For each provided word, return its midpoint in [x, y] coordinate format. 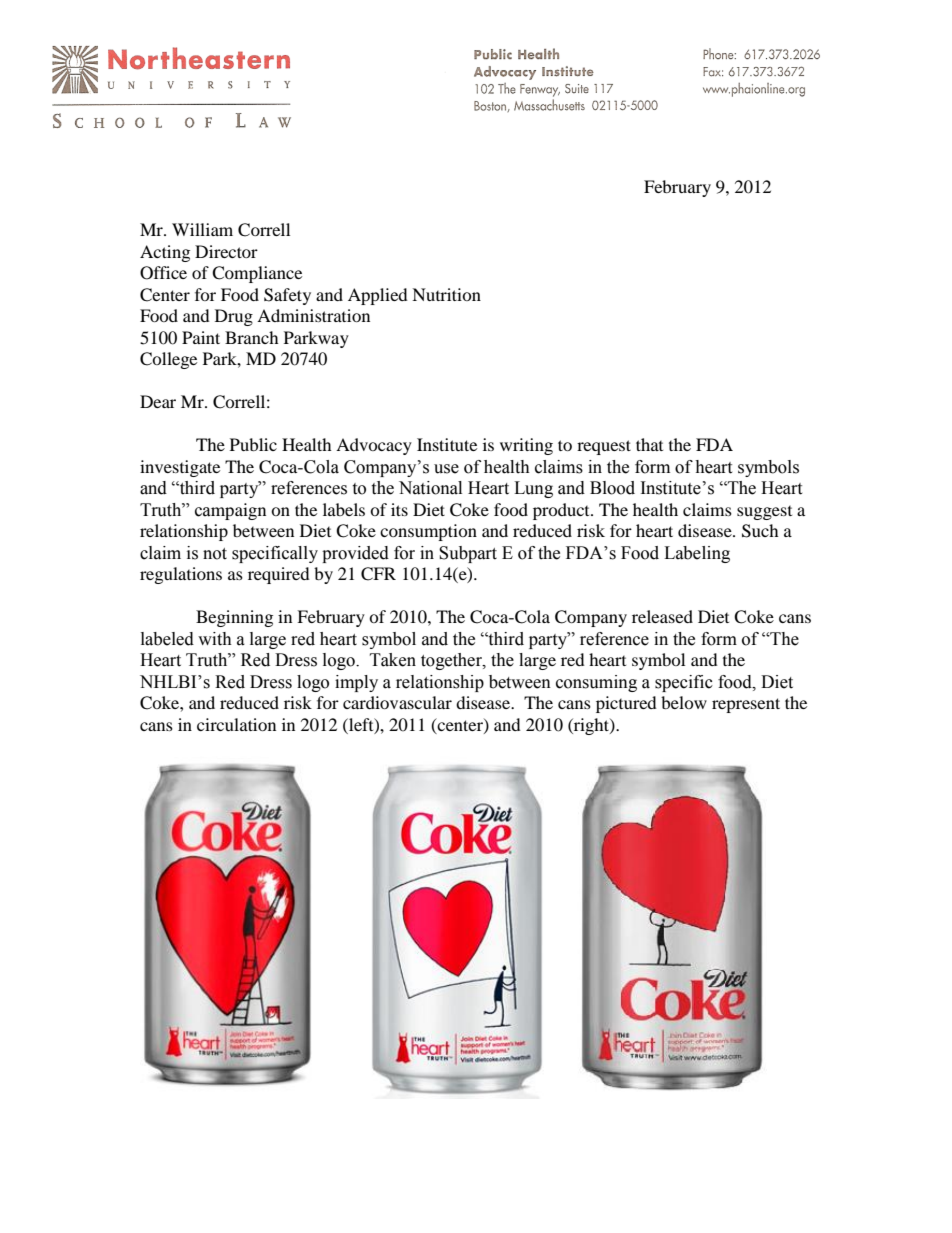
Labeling [697, 554]
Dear [158, 401]
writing [526, 446]
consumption [428, 532]
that [649, 444]
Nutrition [446, 294]
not [215, 554]
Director [226, 251]
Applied [378, 296]
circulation [236, 724]
